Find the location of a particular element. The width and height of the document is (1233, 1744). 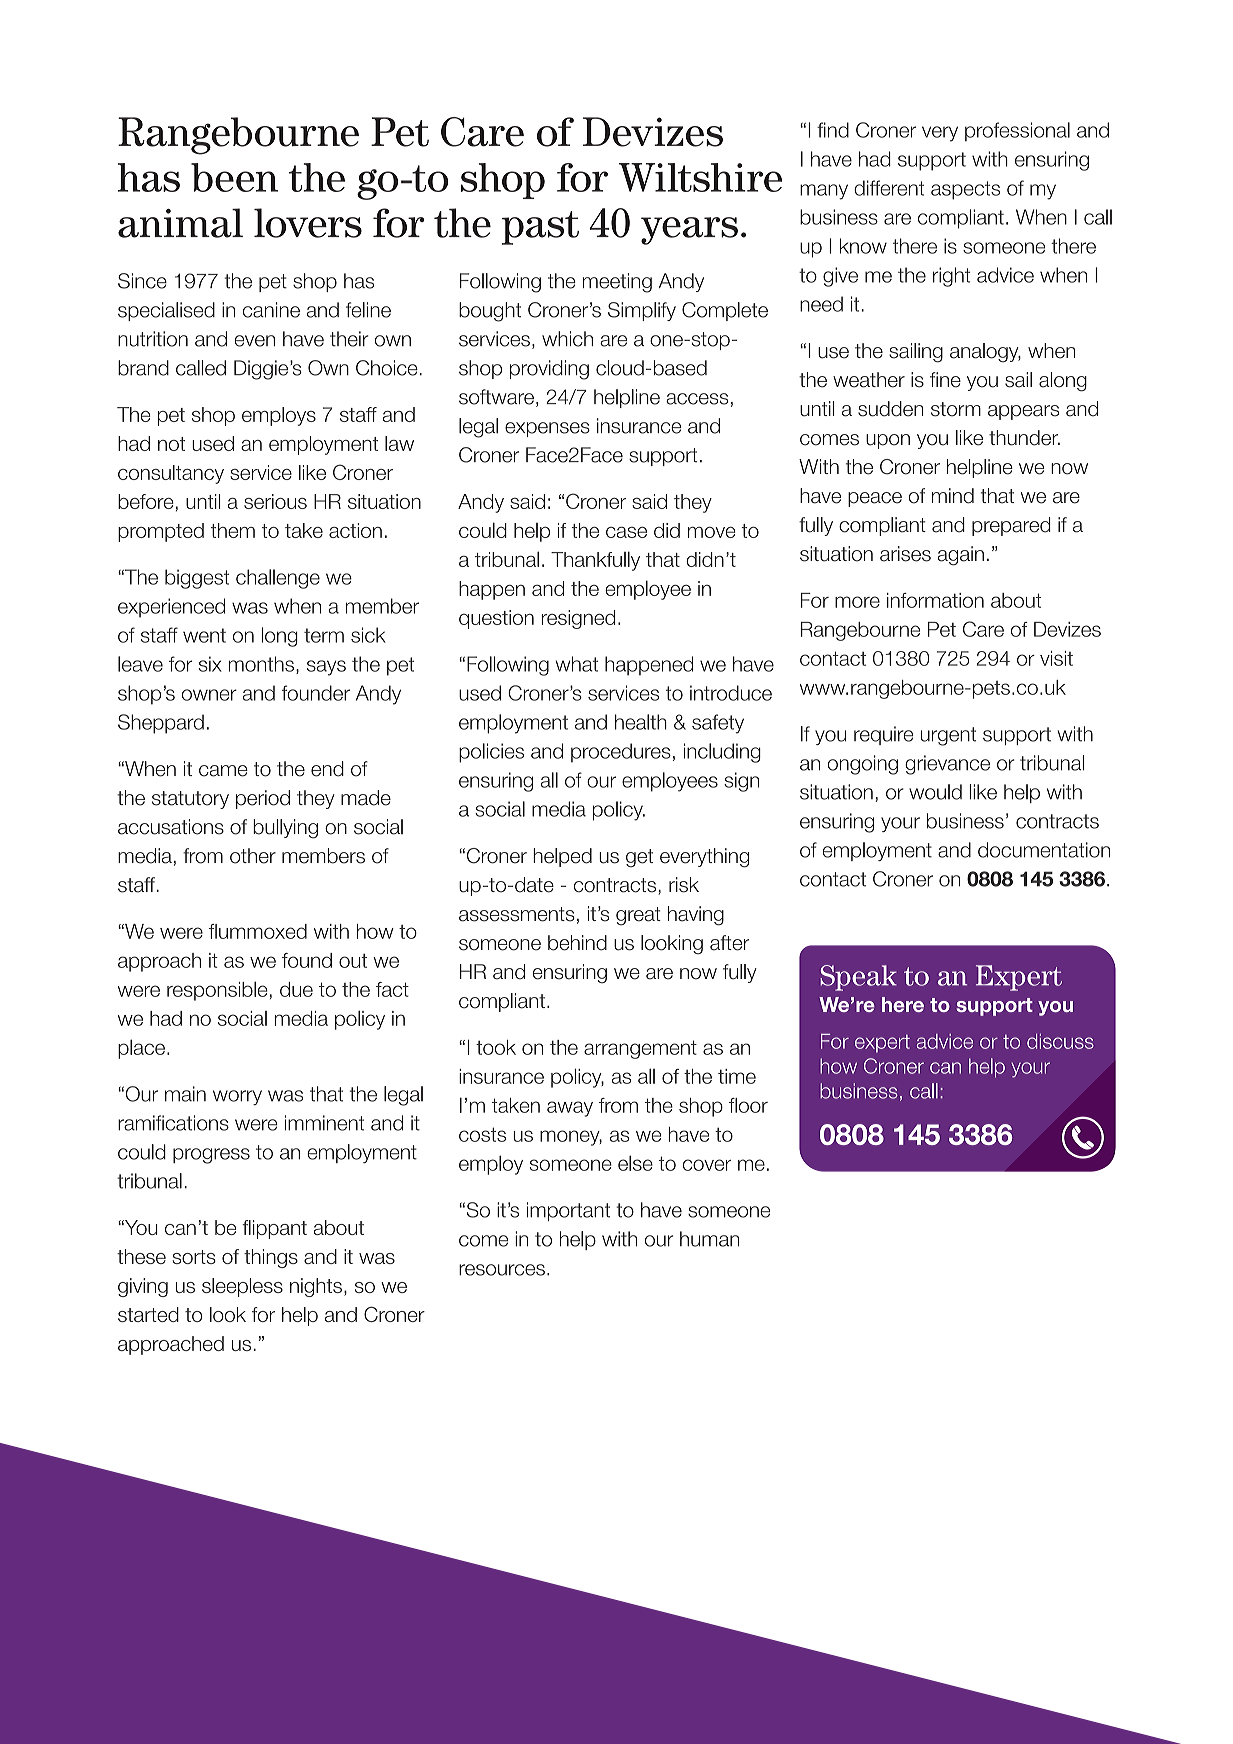

discuss is located at coordinates (1060, 1041).
